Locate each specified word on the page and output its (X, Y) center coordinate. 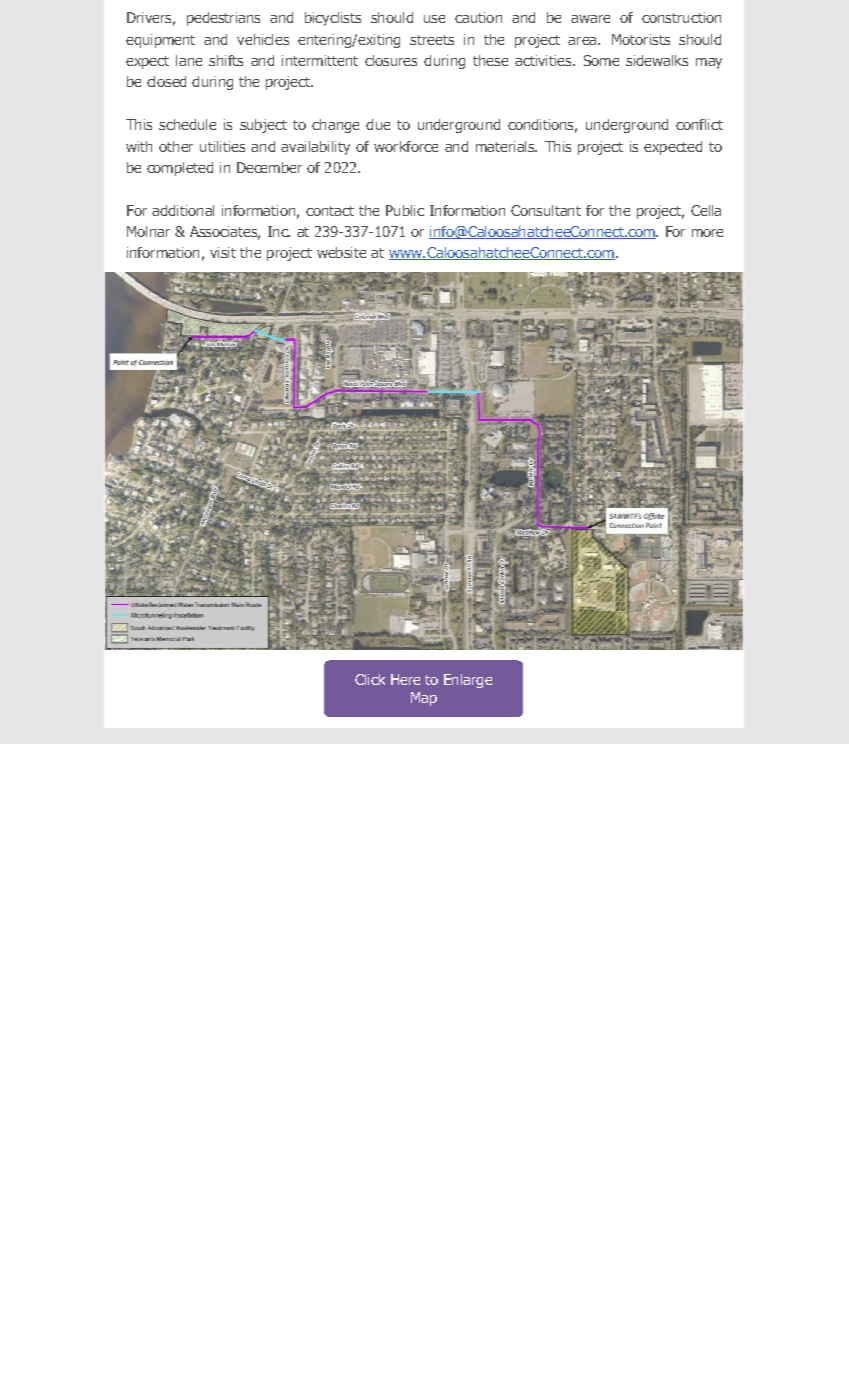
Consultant (546, 210)
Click (370, 679)
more (707, 233)
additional (183, 210)
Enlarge (468, 681)
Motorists (641, 39)
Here (405, 679)
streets (432, 40)
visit (223, 252)
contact (330, 211)
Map (424, 699)
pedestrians (223, 19)
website (341, 252)
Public (405, 210)
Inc (279, 231)
